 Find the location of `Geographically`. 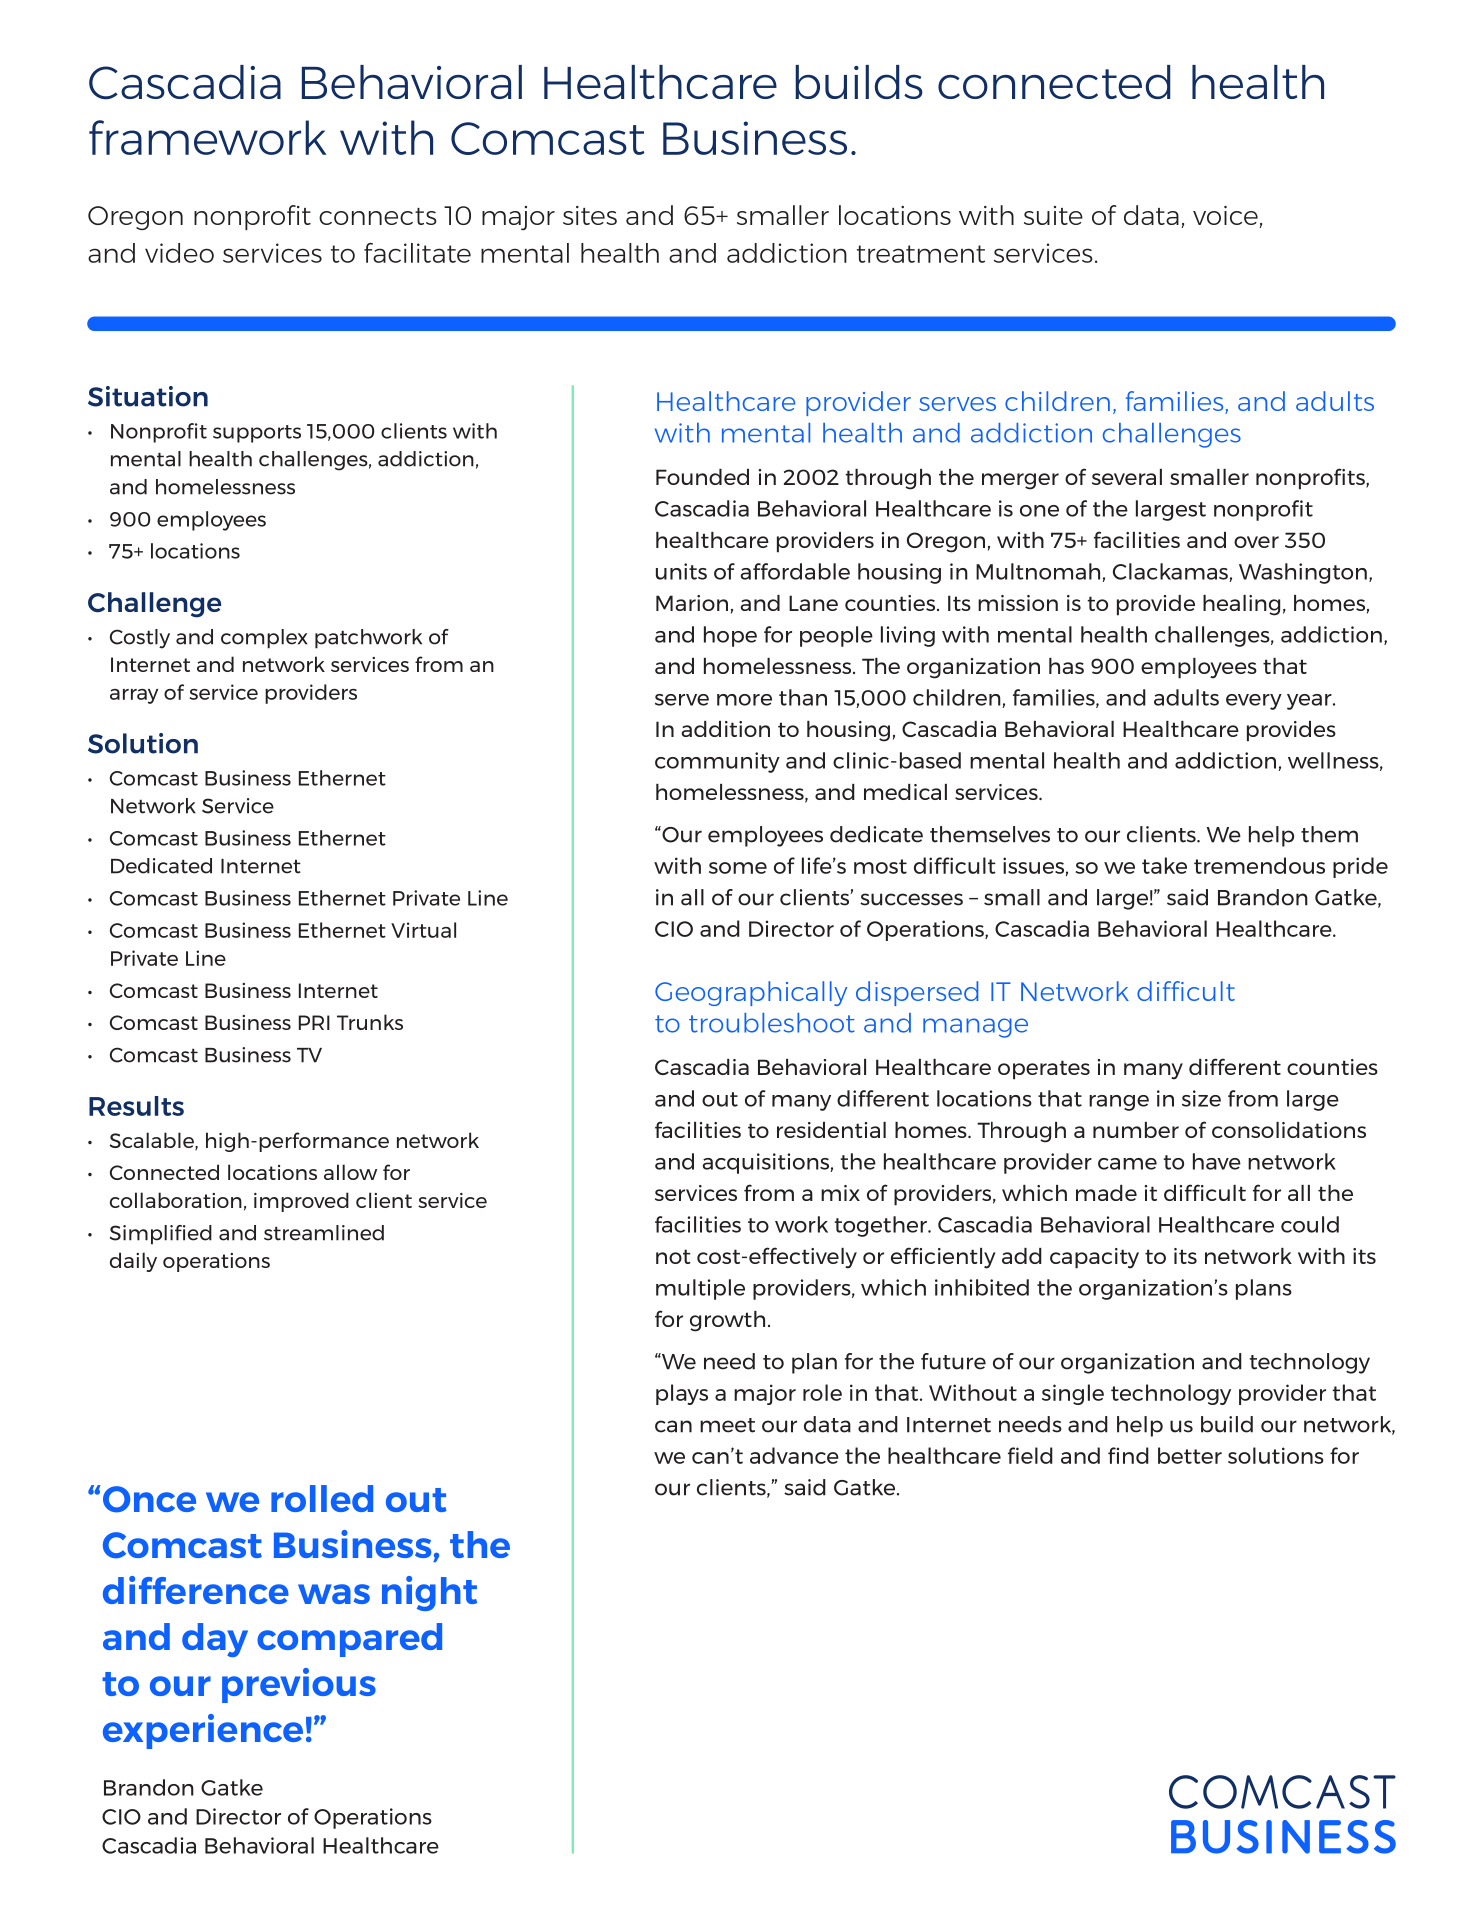

Geographically is located at coordinates (751, 993).
